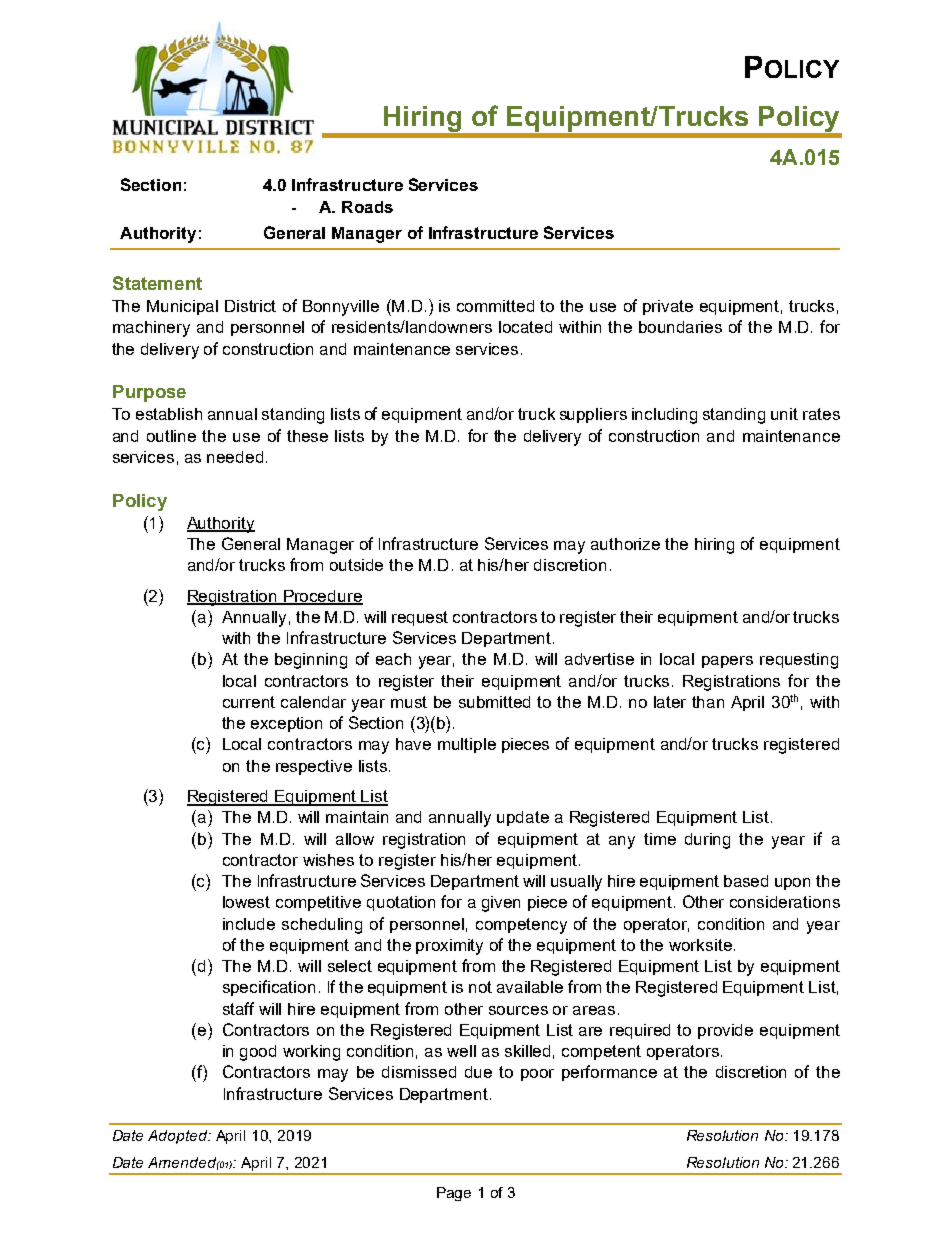 This image has height=1233, width=952. Describe the element at coordinates (494, 702) in the image. I see `submitted` at that location.
